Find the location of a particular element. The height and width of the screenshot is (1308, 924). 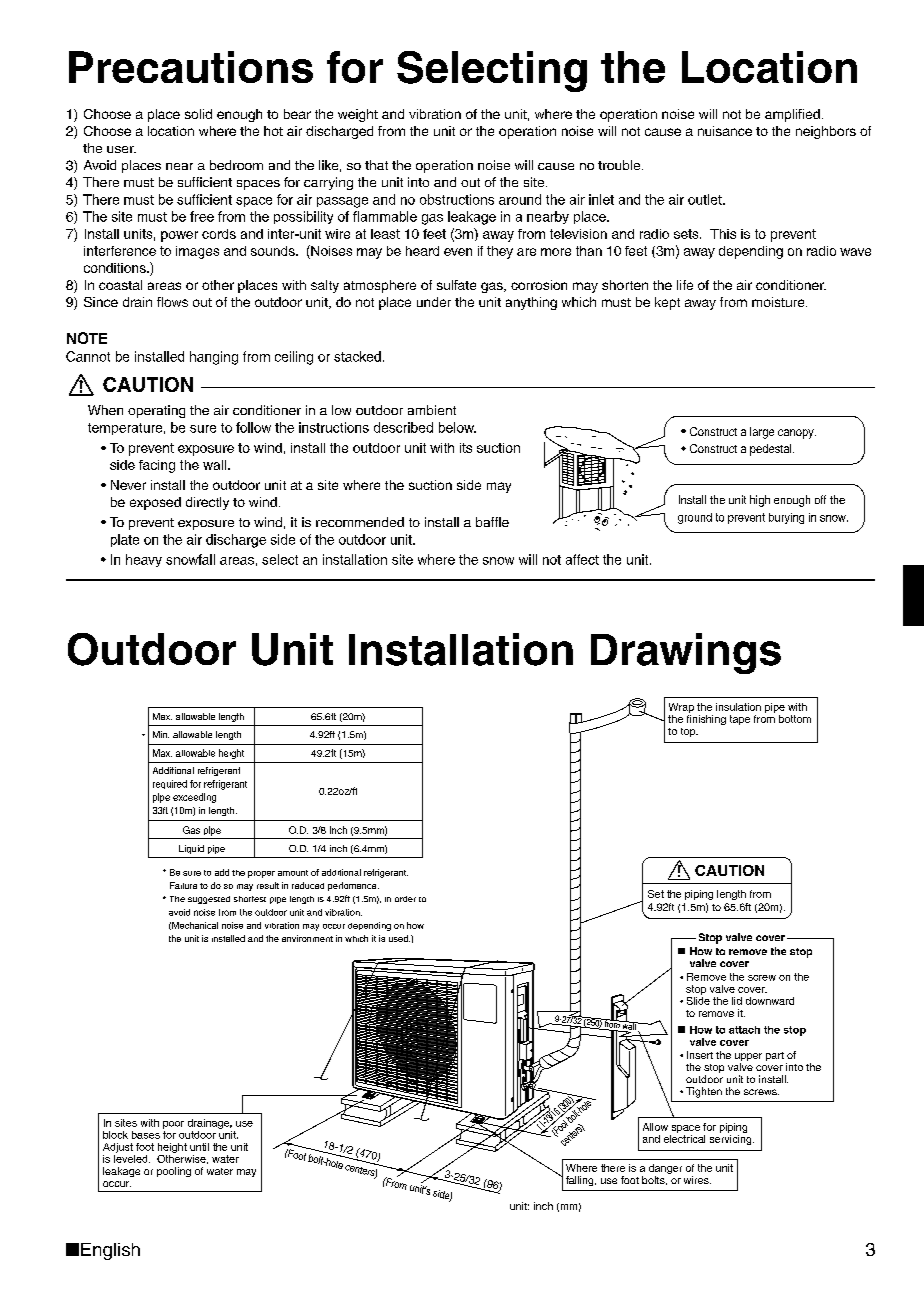

obstructions is located at coordinates (457, 199).
